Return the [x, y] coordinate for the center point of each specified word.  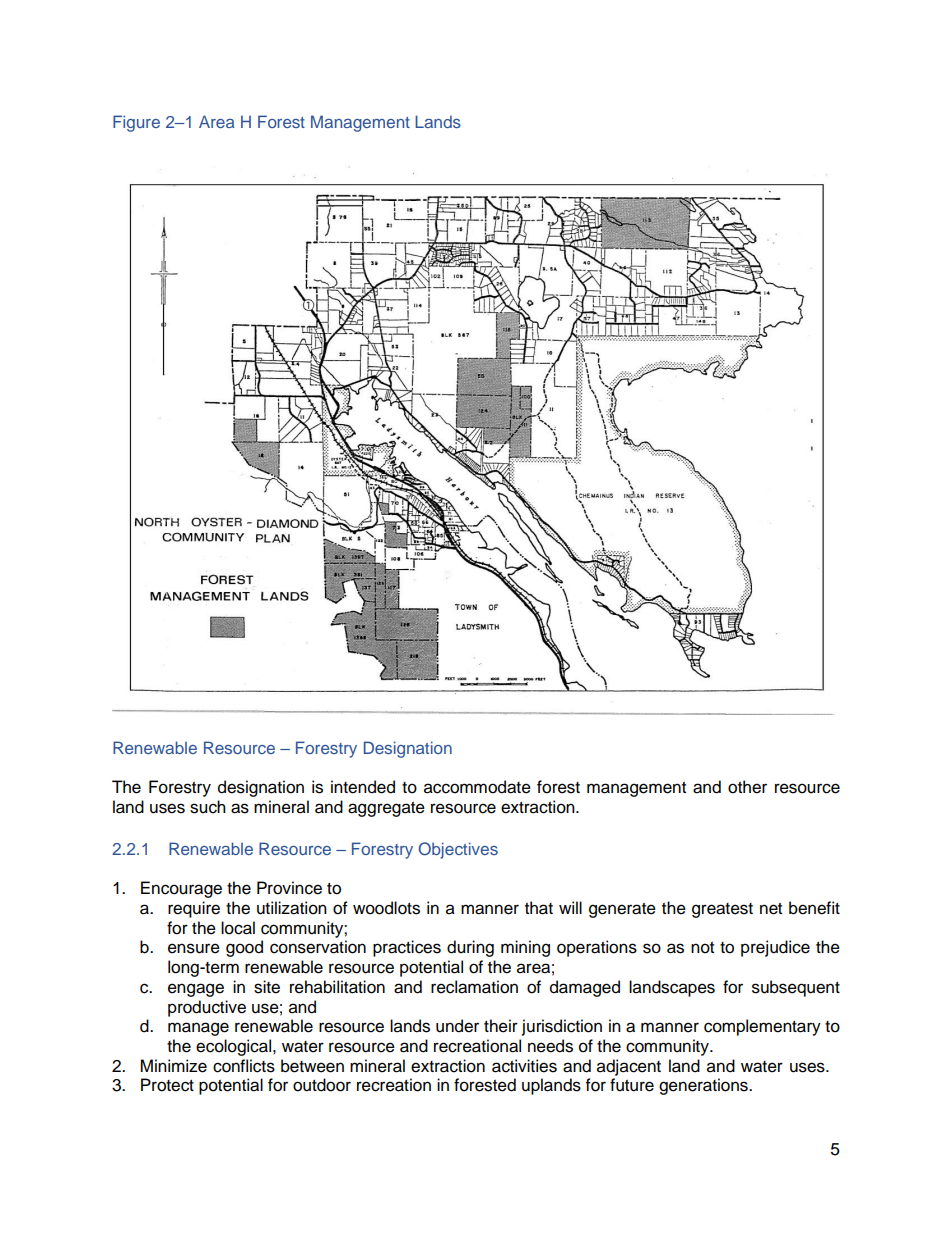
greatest [722, 910]
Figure [136, 123]
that [539, 908]
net [771, 909]
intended [363, 787]
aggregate [386, 809]
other [747, 787]
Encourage [181, 889]
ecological [235, 1047]
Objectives [458, 850]
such [208, 807]
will [570, 907]
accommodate [477, 787]
